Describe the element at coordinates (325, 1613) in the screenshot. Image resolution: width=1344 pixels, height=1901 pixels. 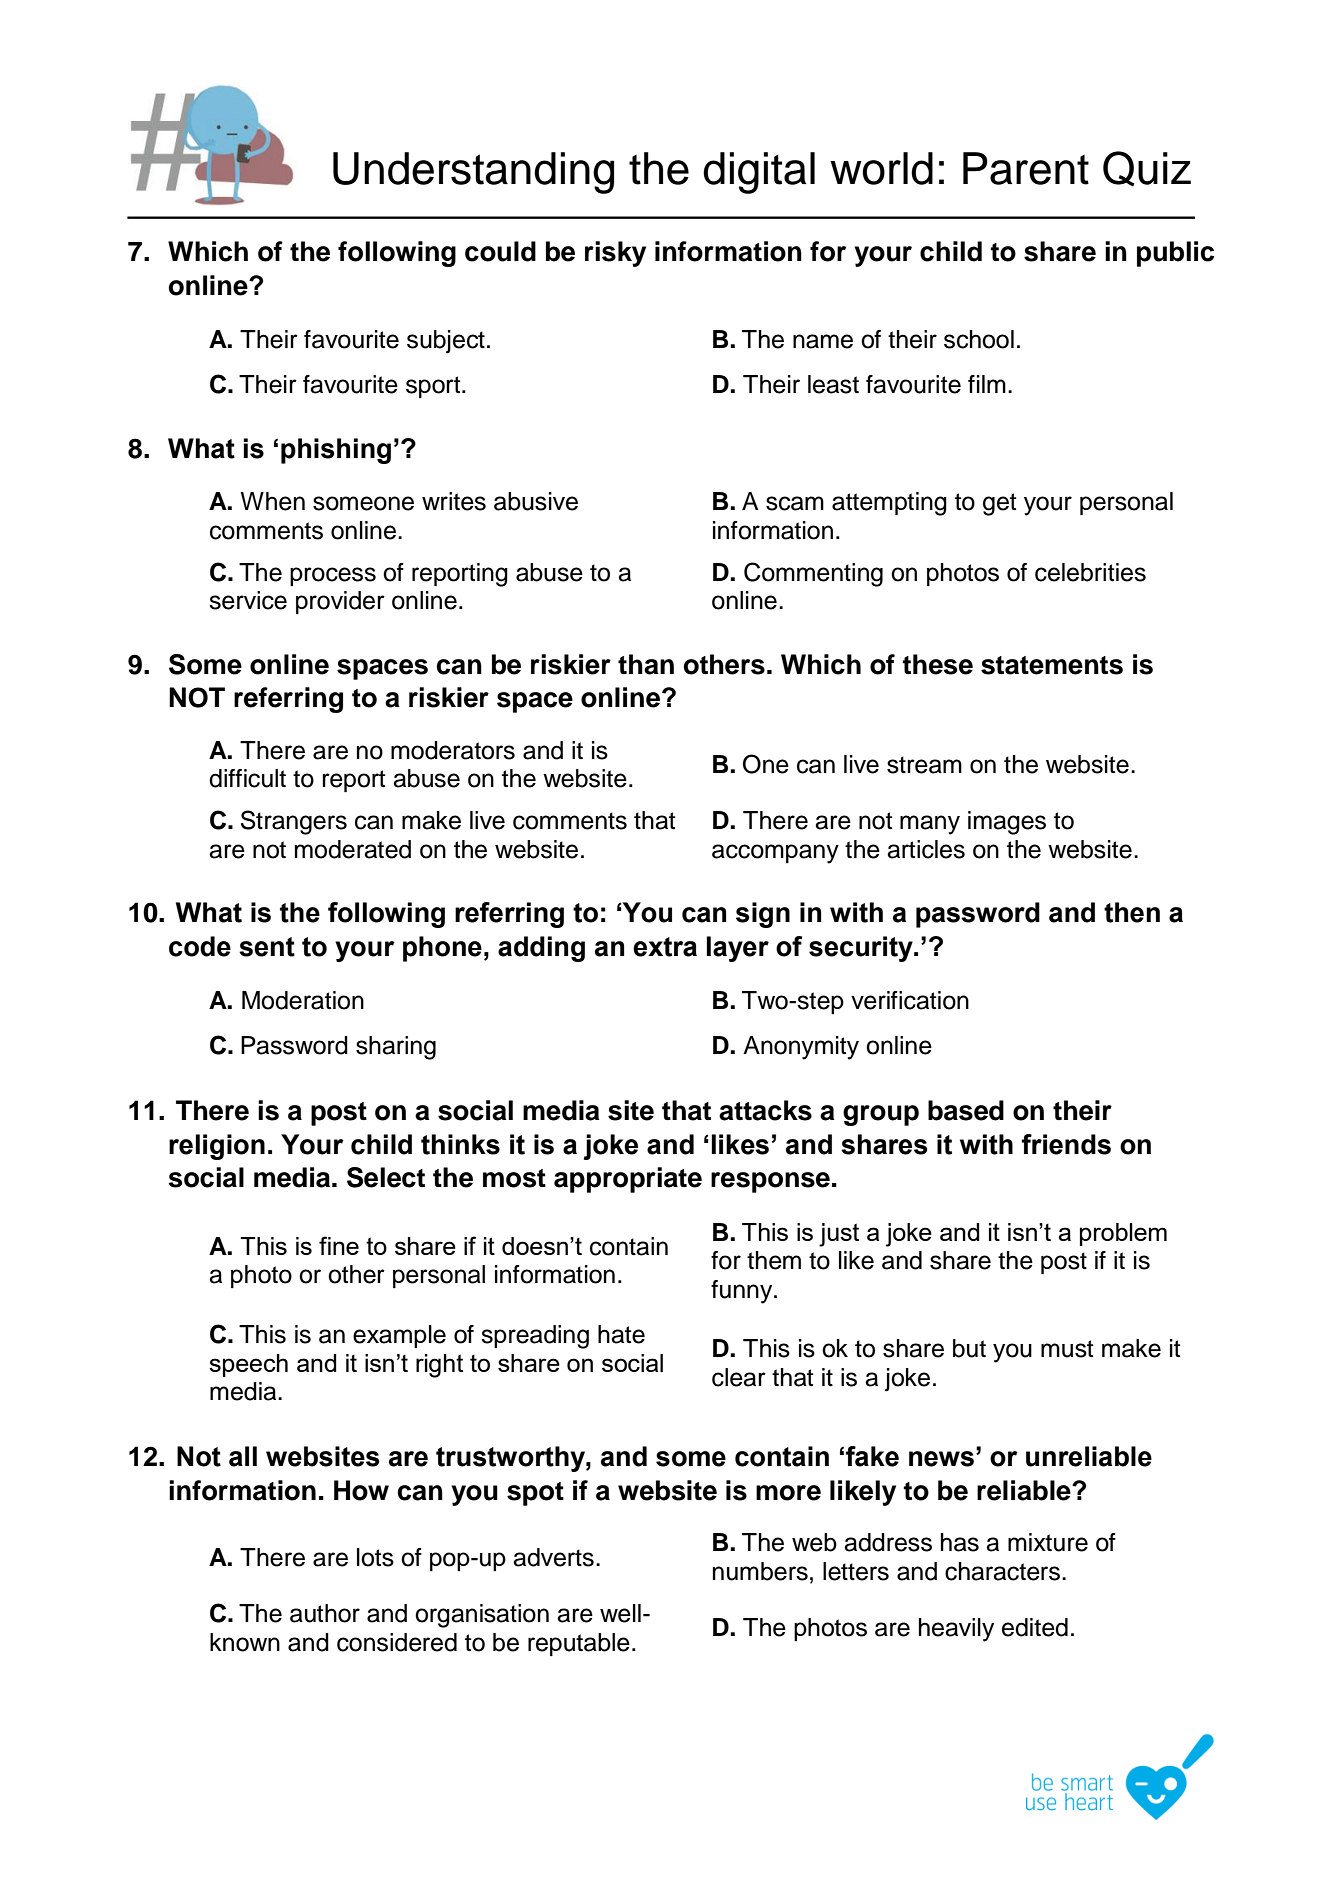
I see `author` at that location.
